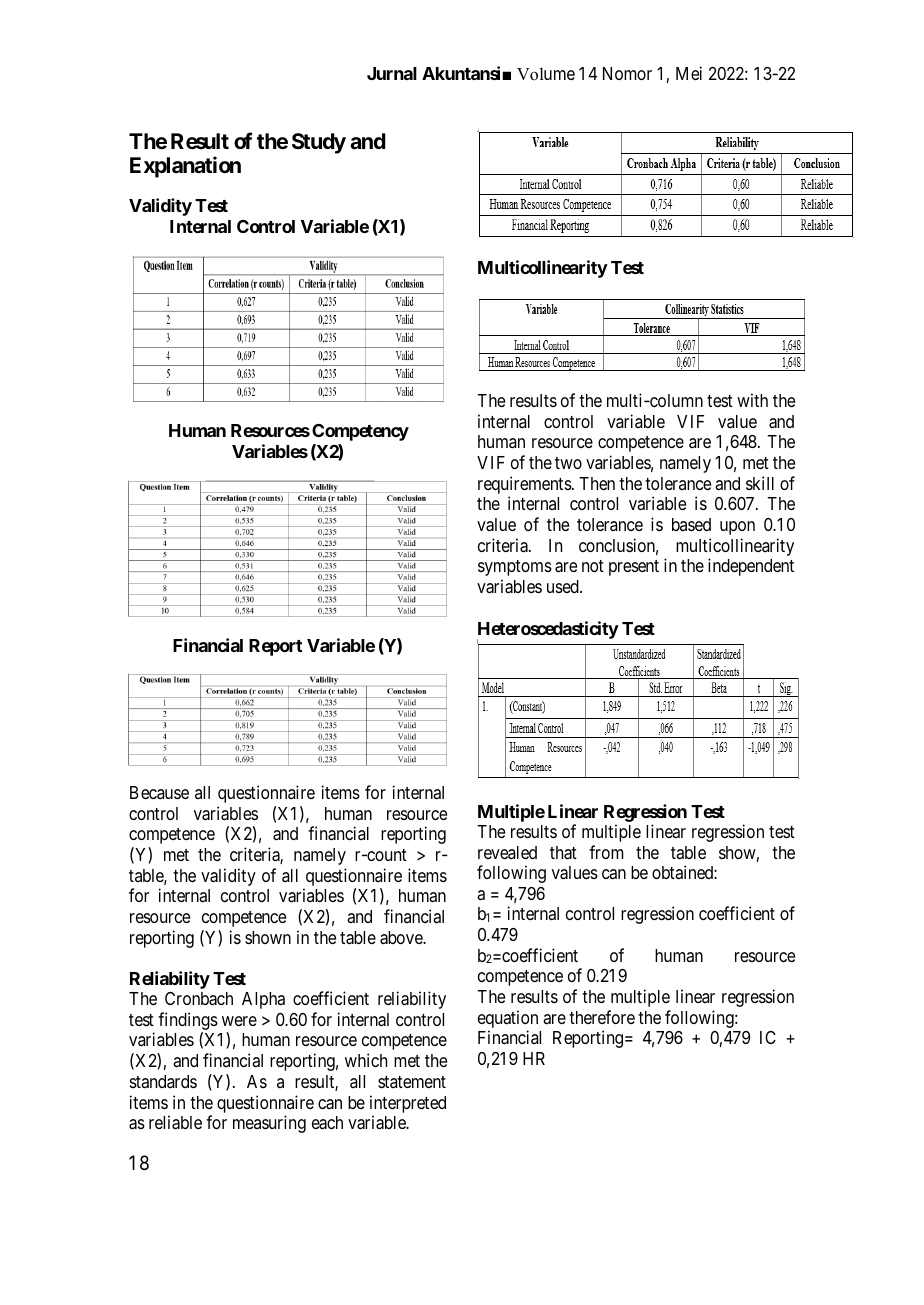  I want to click on Jurnal, so click(392, 73).
